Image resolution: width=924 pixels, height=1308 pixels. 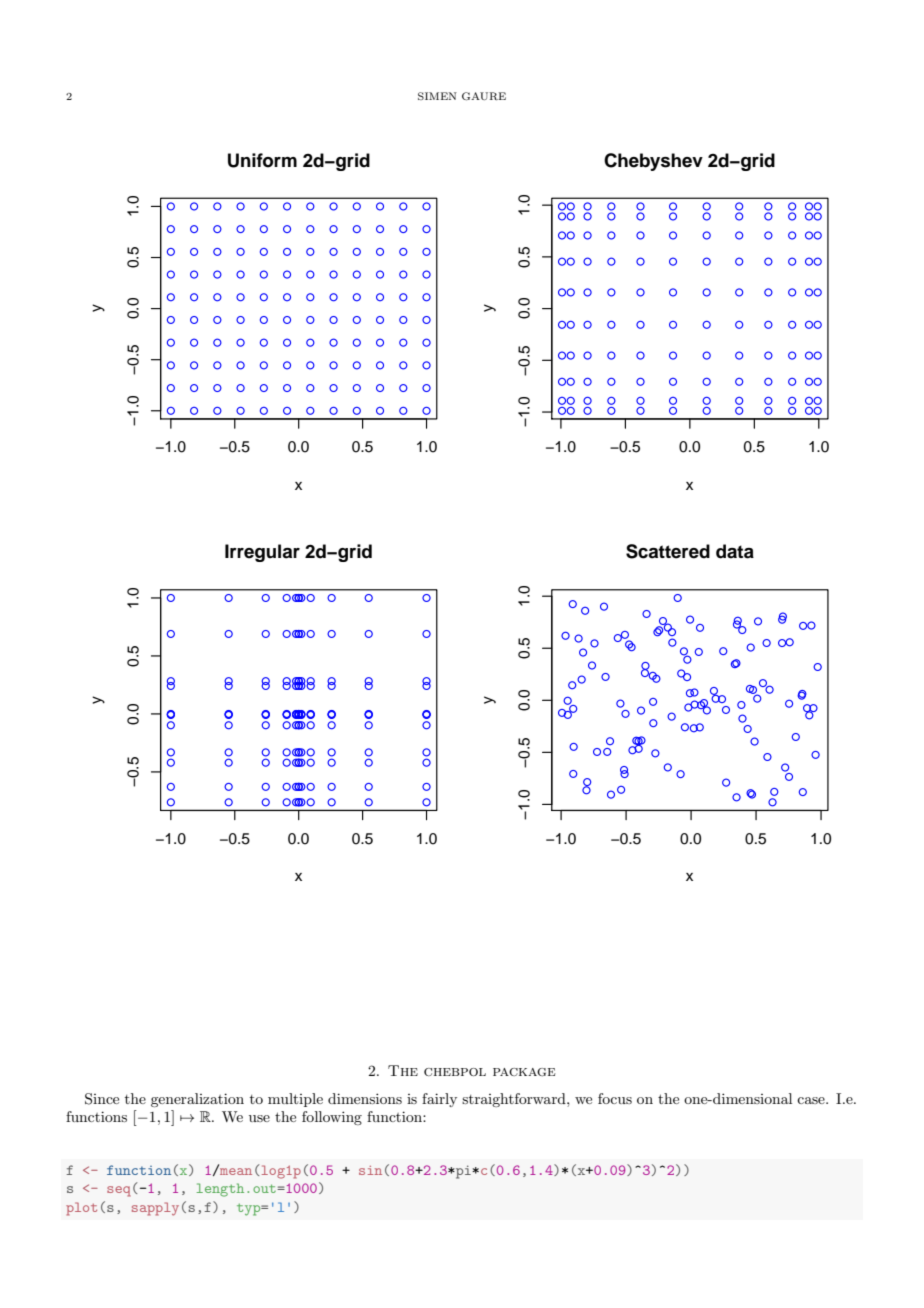 I want to click on Since, so click(x=102, y=1099).
